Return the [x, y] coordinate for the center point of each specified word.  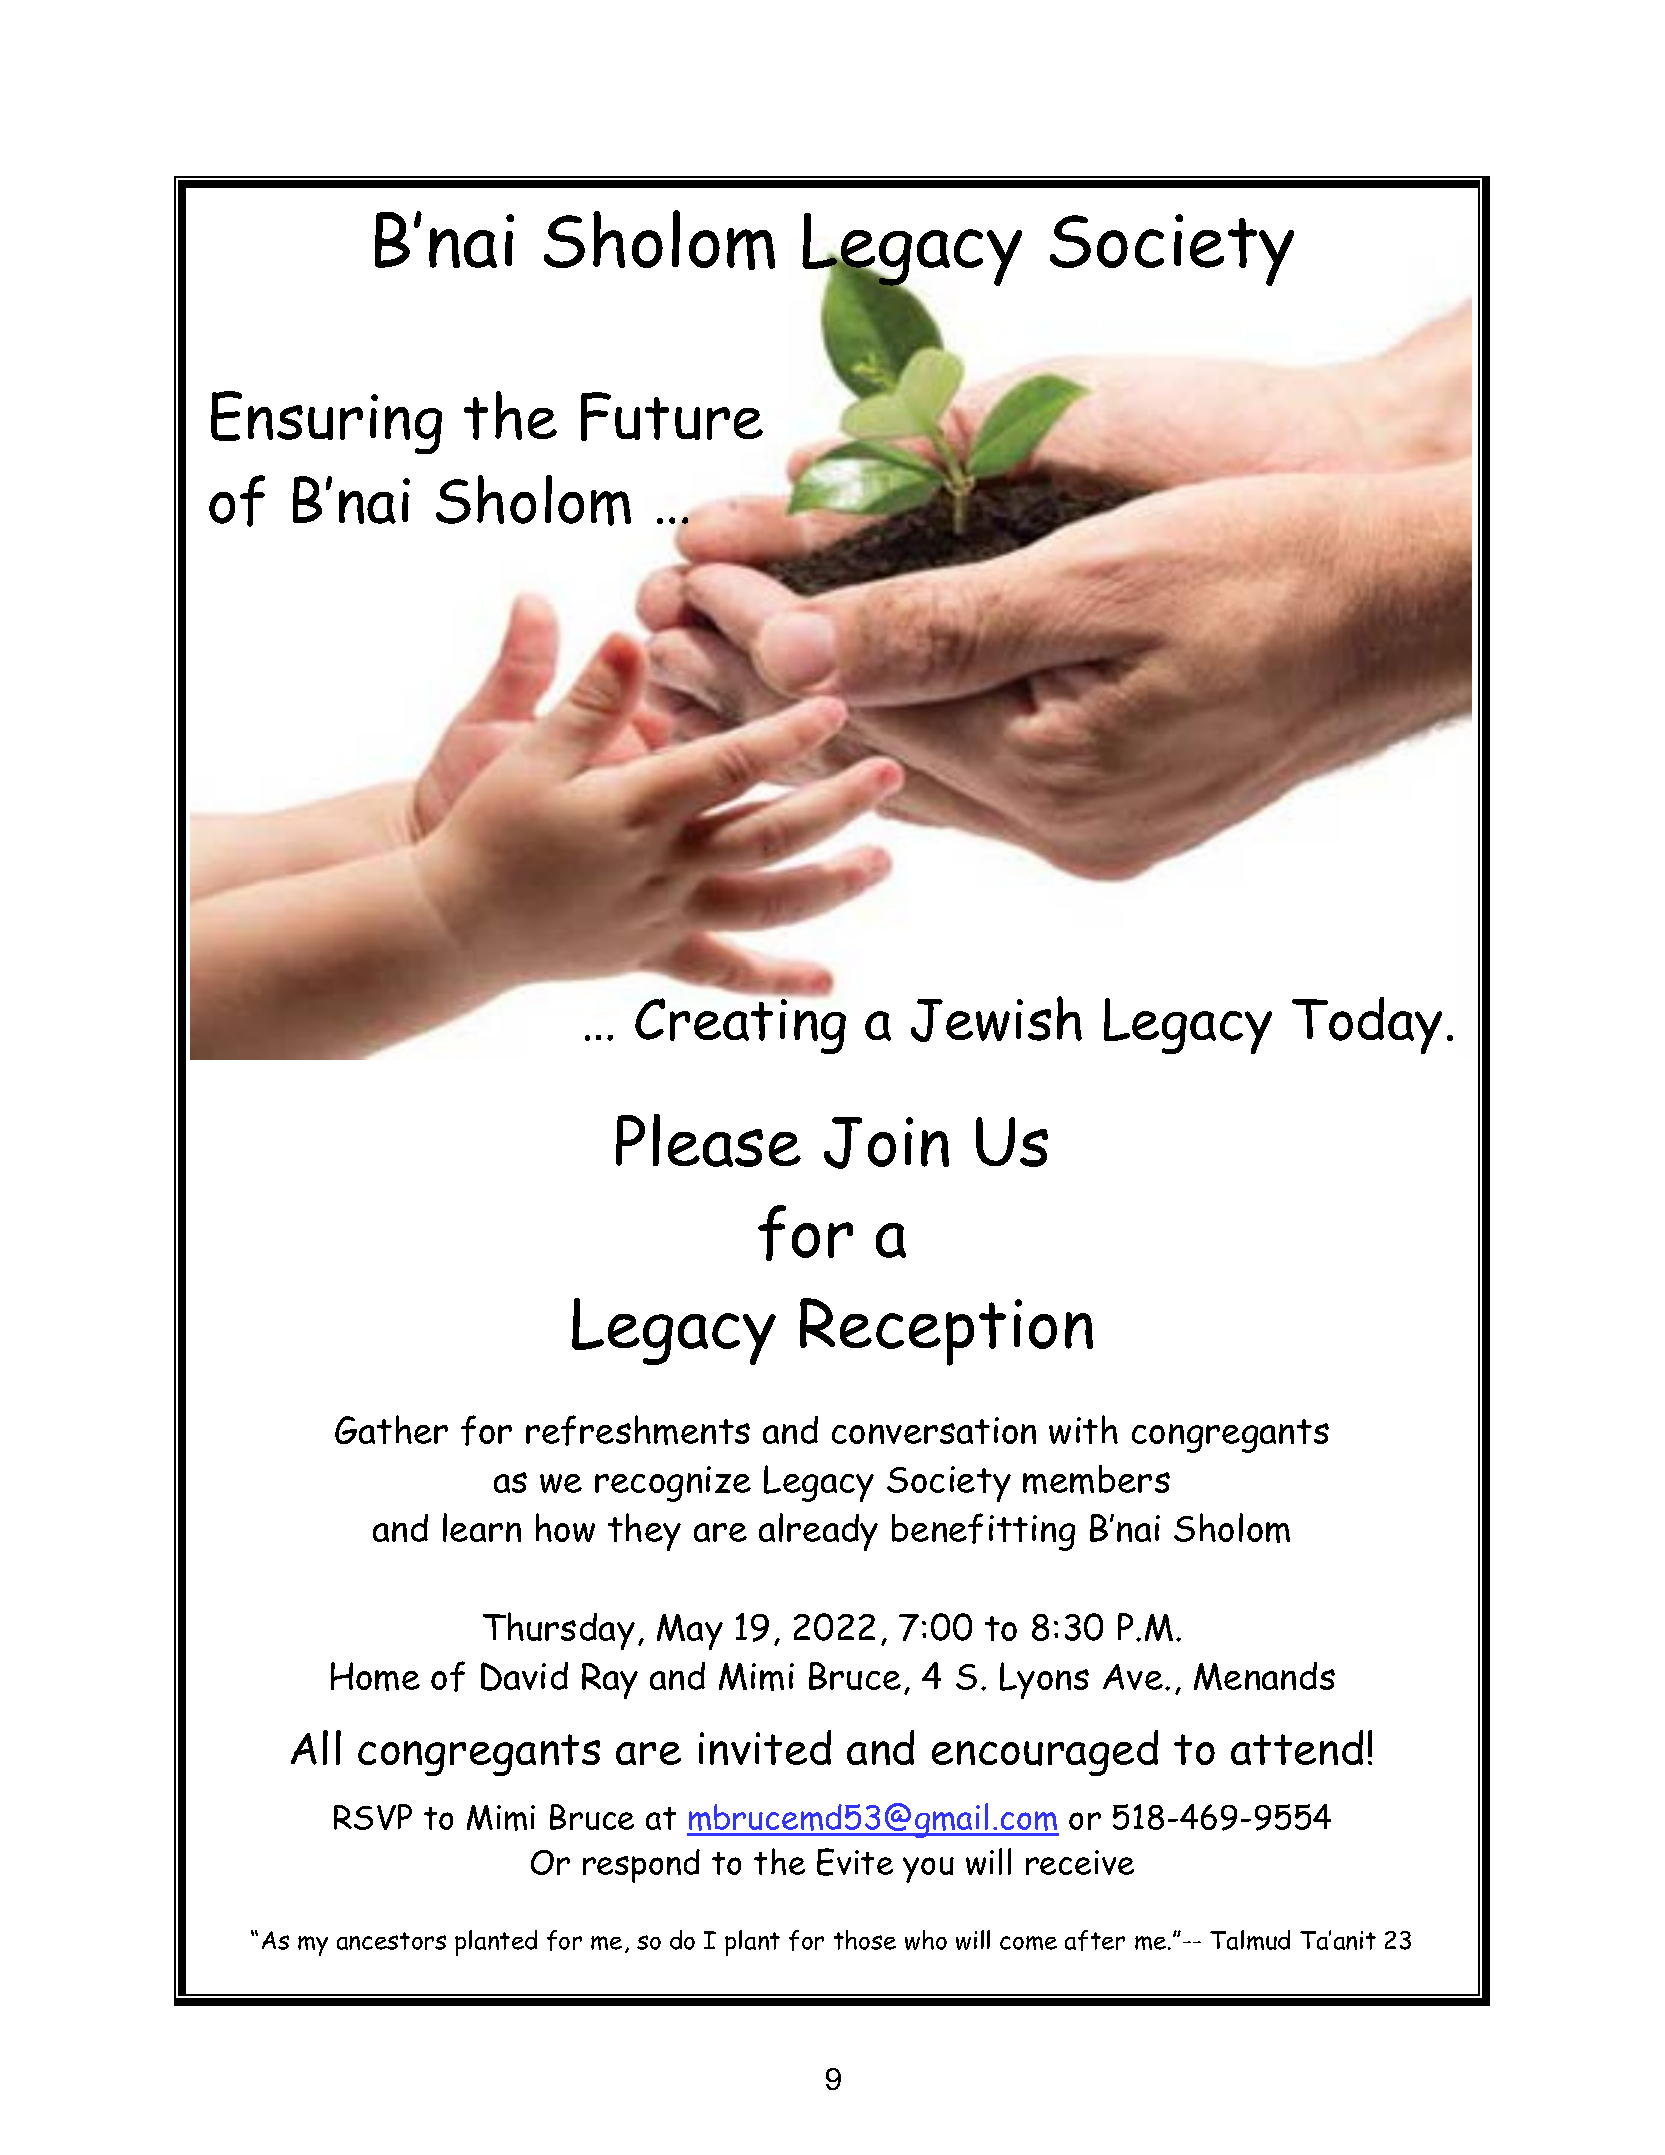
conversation [934, 1430]
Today [1367, 1025]
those [865, 1940]
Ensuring [326, 422]
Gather [391, 1429]
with [1083, 1429]
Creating [740, 1025]
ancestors [391, 1941]
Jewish [996, 1019]
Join [886, 1143]
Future [672, 416]
